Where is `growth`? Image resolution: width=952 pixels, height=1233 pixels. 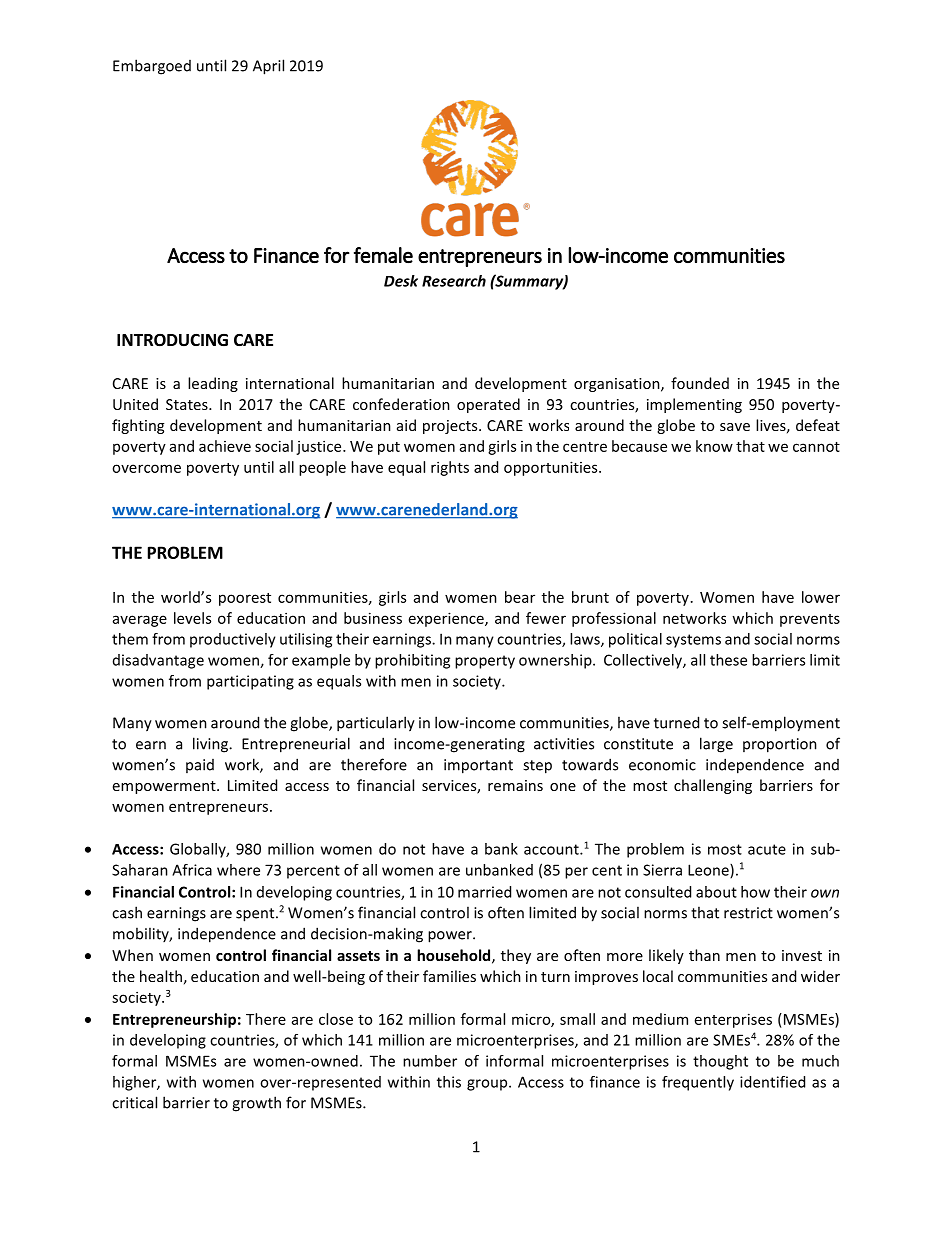 growth is located at coordinates (256, 1104).
